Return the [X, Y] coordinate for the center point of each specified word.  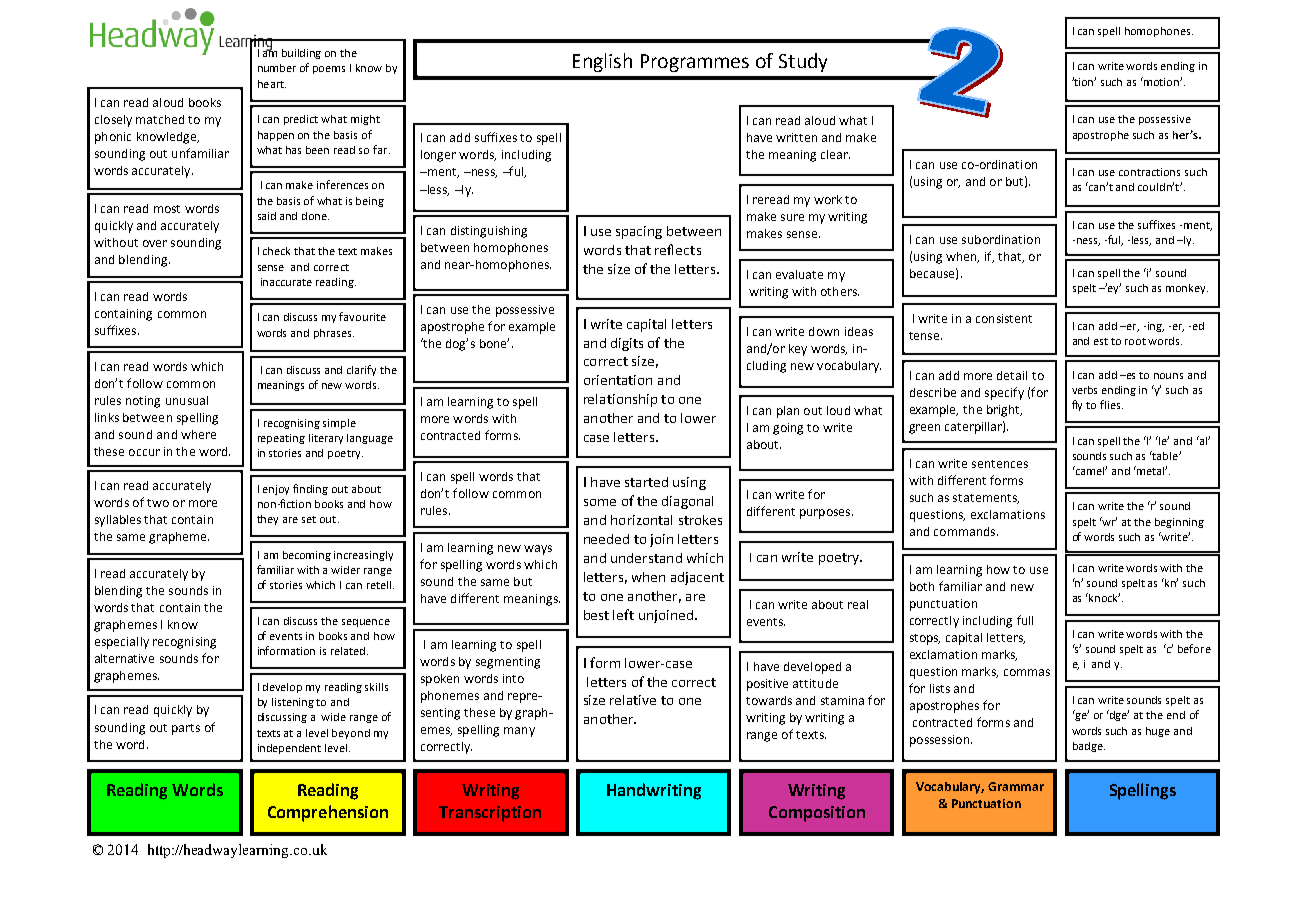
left [623, 614]
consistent [1004, 318]
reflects [678, 249]
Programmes [695, 63]
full [1025, 620]
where [198, 434]
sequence [366, 623]
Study [803, 62]
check [276, 251]
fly [1077, 405]
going [788, 429]
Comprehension [328, 813]
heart [272, 84]
